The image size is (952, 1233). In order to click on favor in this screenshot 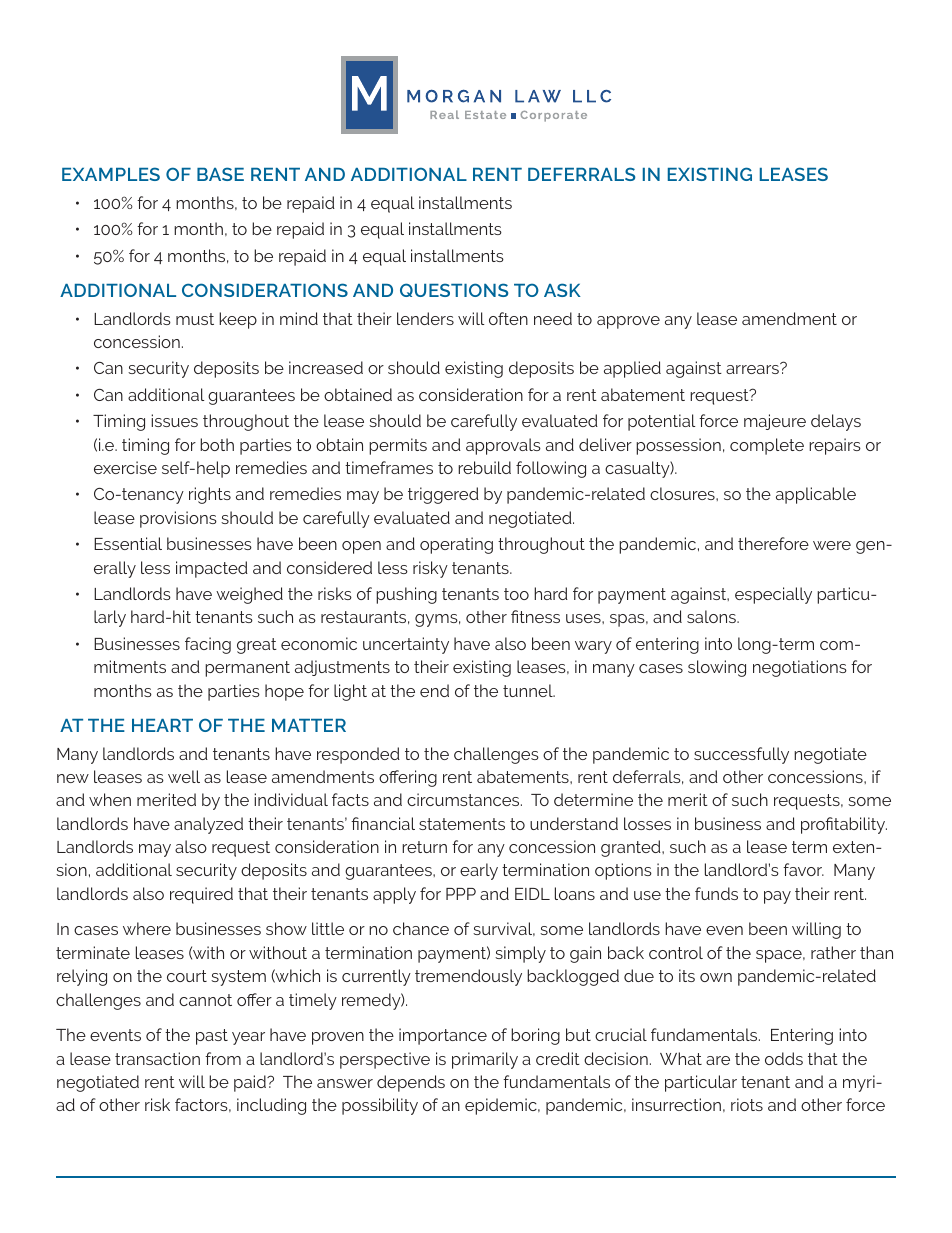, I will do `click(803, 869)`.
